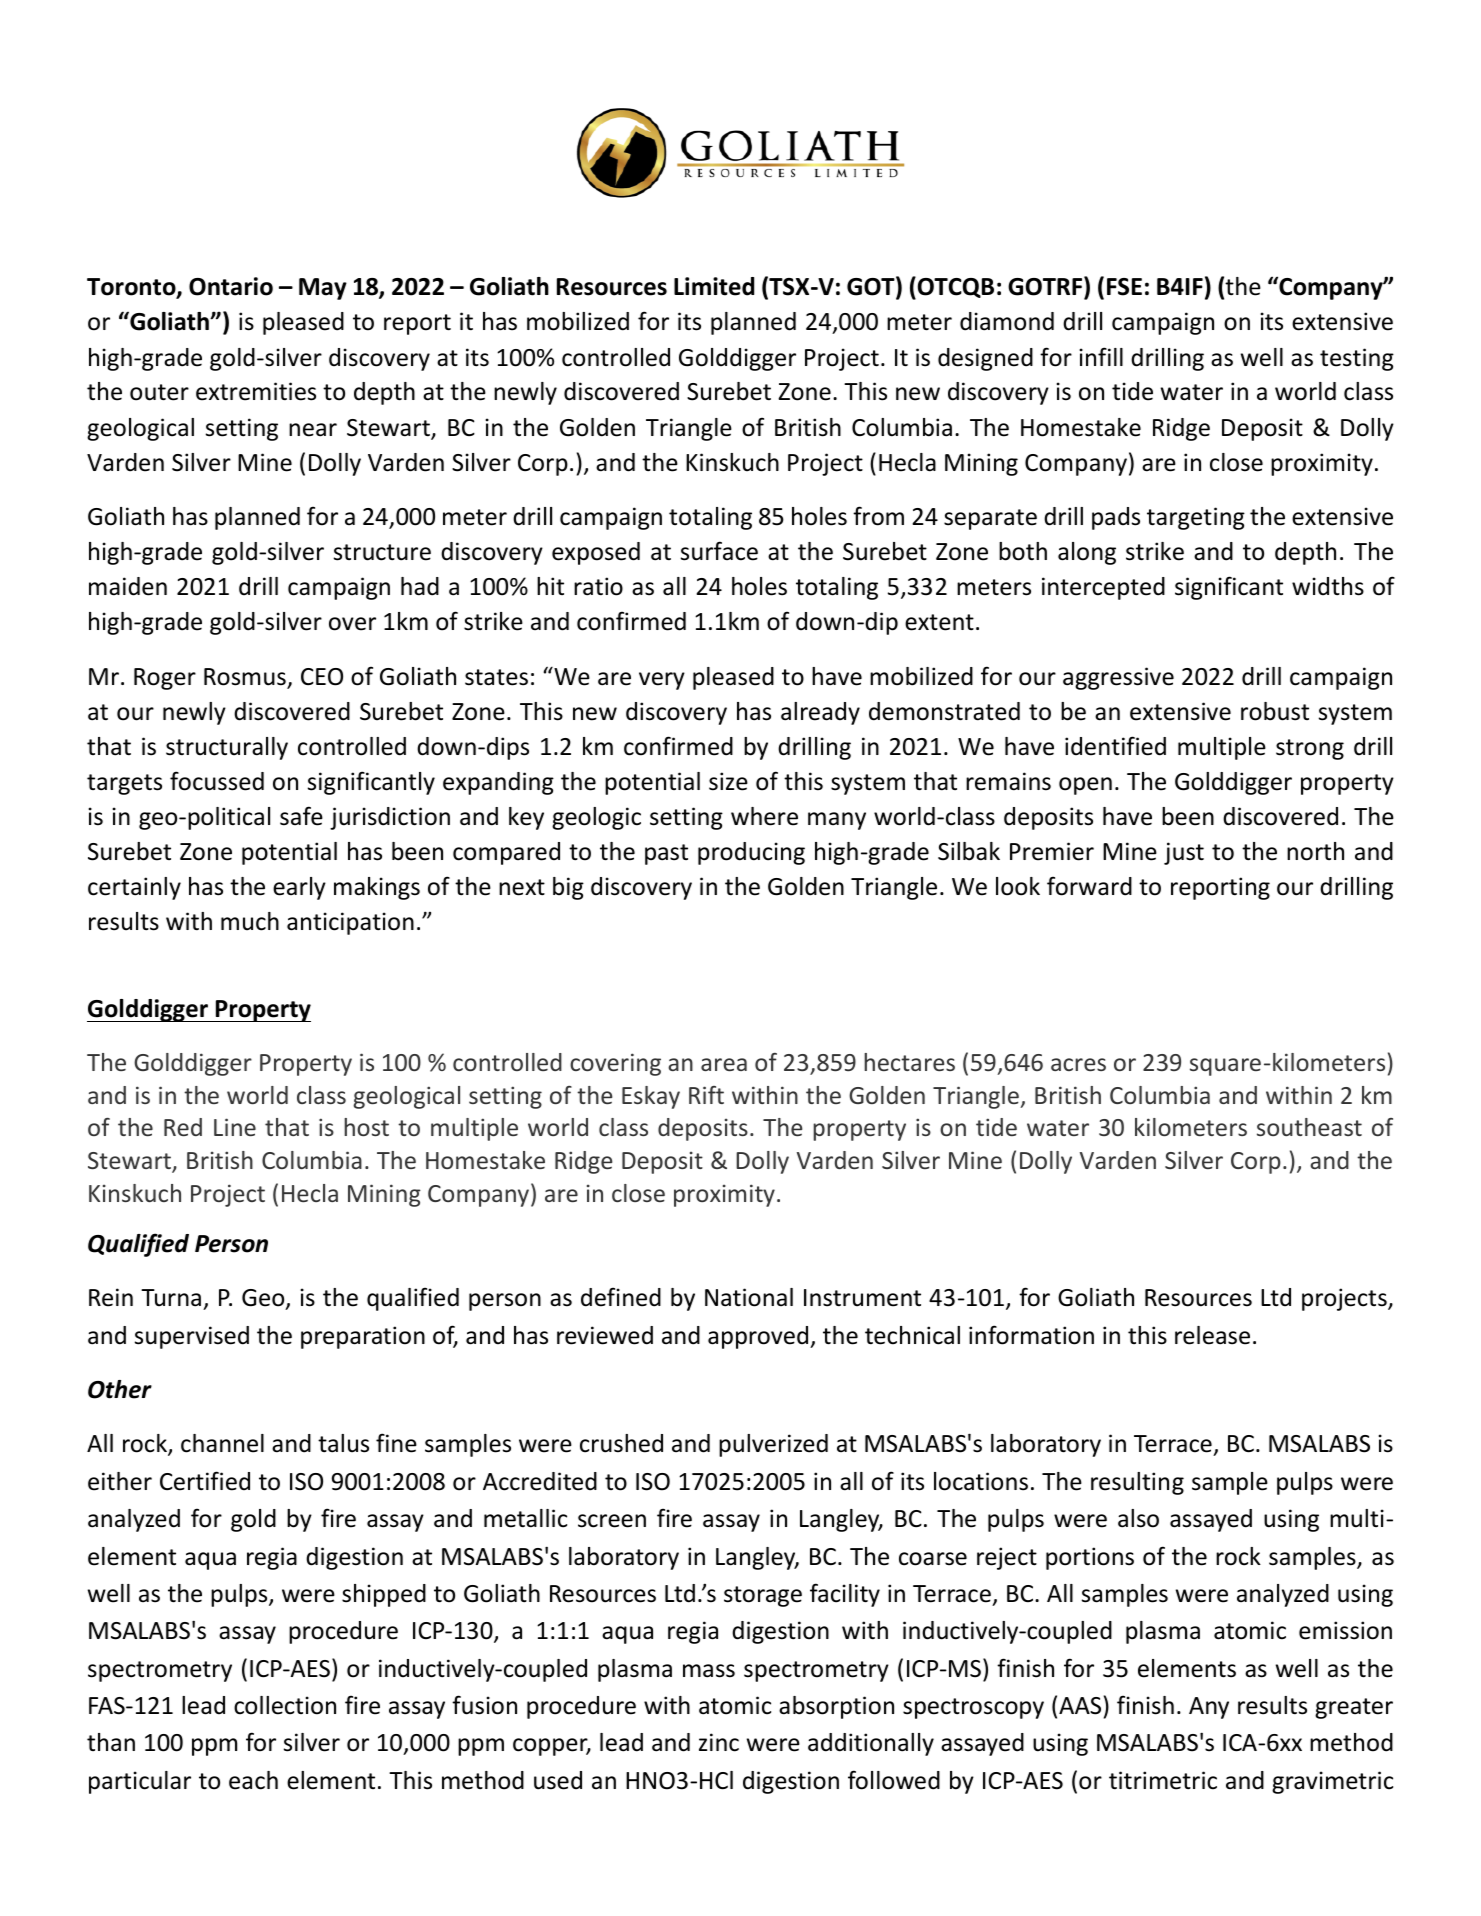 The height and width of the screenshot is (1916, 1481). I want to click on Line, so click(235, 1127).
